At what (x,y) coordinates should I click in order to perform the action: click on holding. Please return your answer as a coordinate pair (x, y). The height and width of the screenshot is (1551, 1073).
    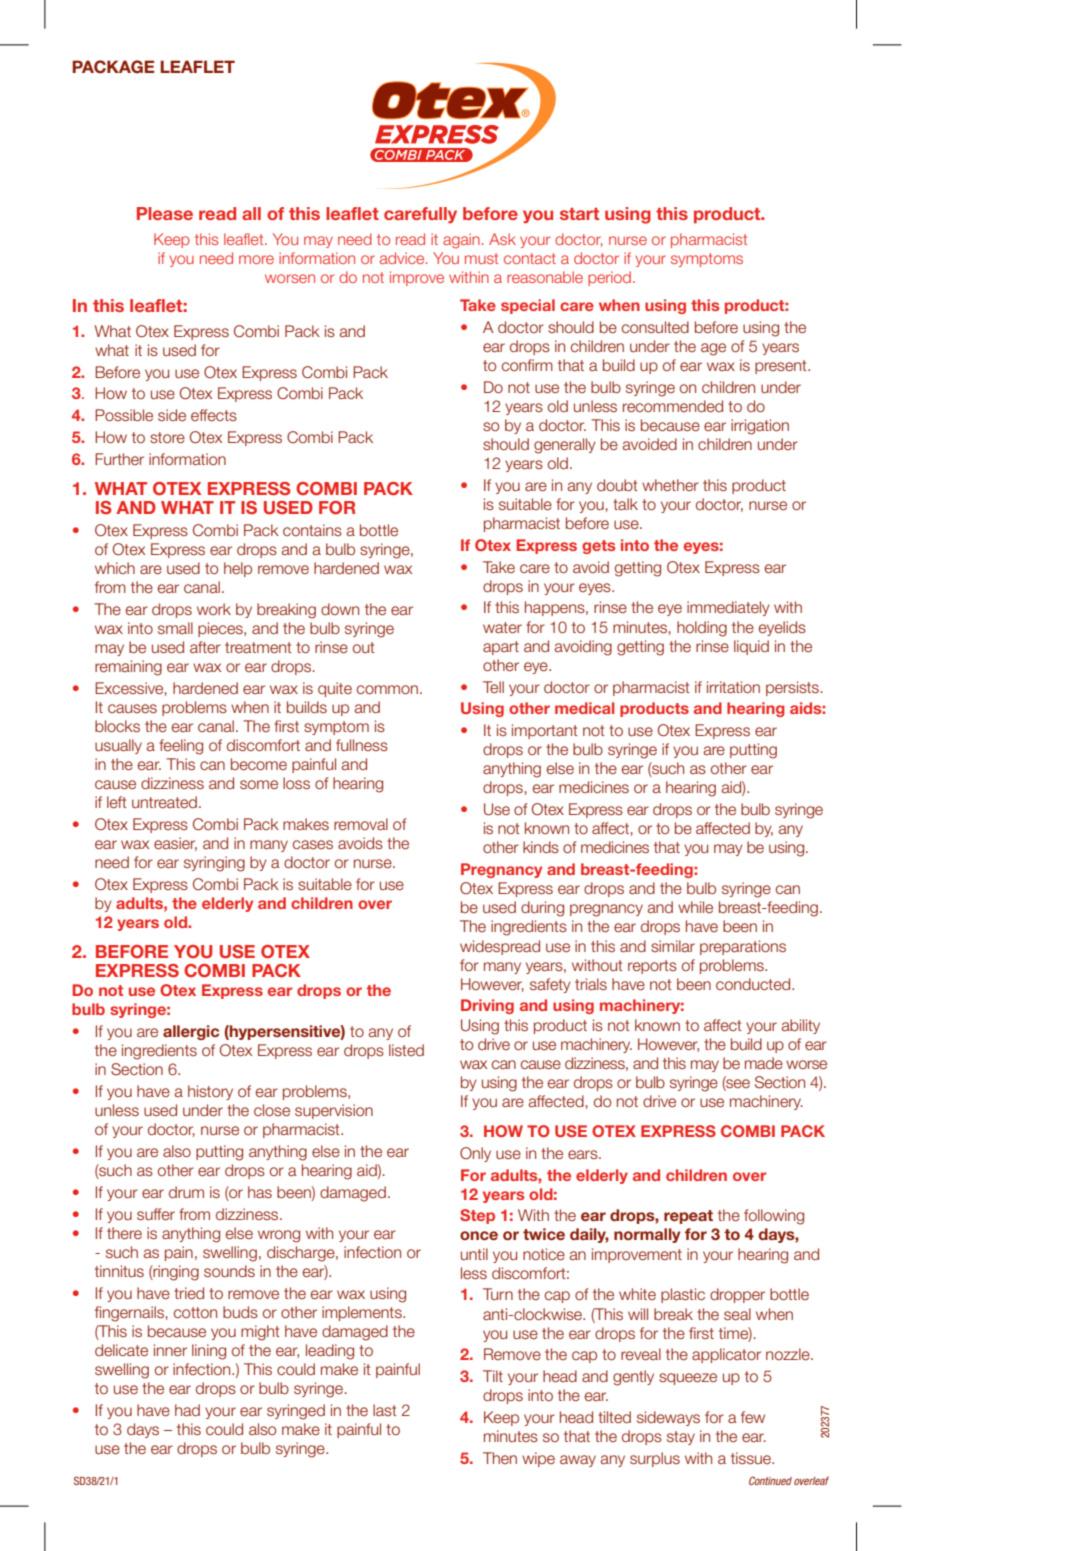
    Looking at the image, I should click on (702, 629).
